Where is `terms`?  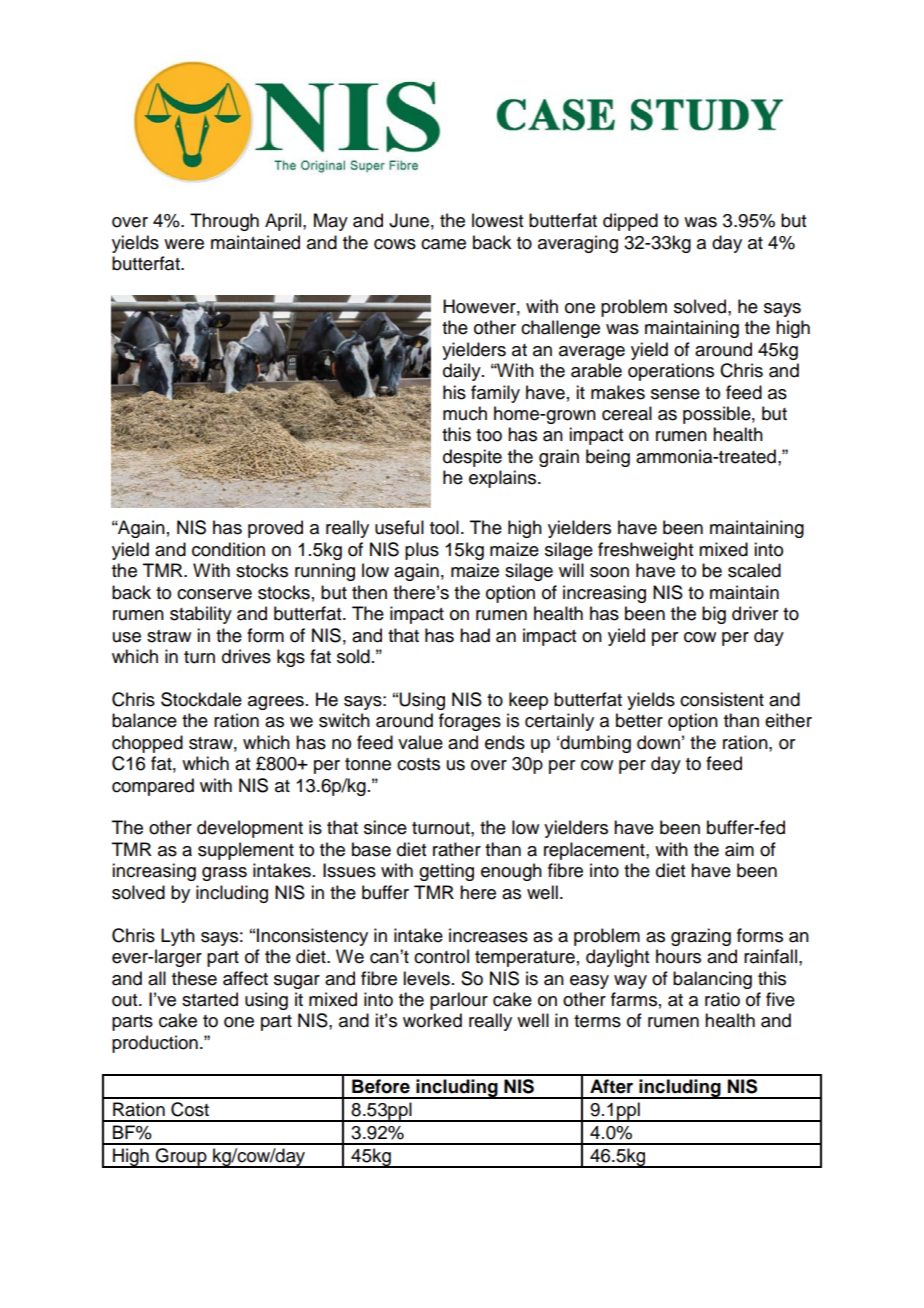 terms is located at coordinates (597, 1021).
